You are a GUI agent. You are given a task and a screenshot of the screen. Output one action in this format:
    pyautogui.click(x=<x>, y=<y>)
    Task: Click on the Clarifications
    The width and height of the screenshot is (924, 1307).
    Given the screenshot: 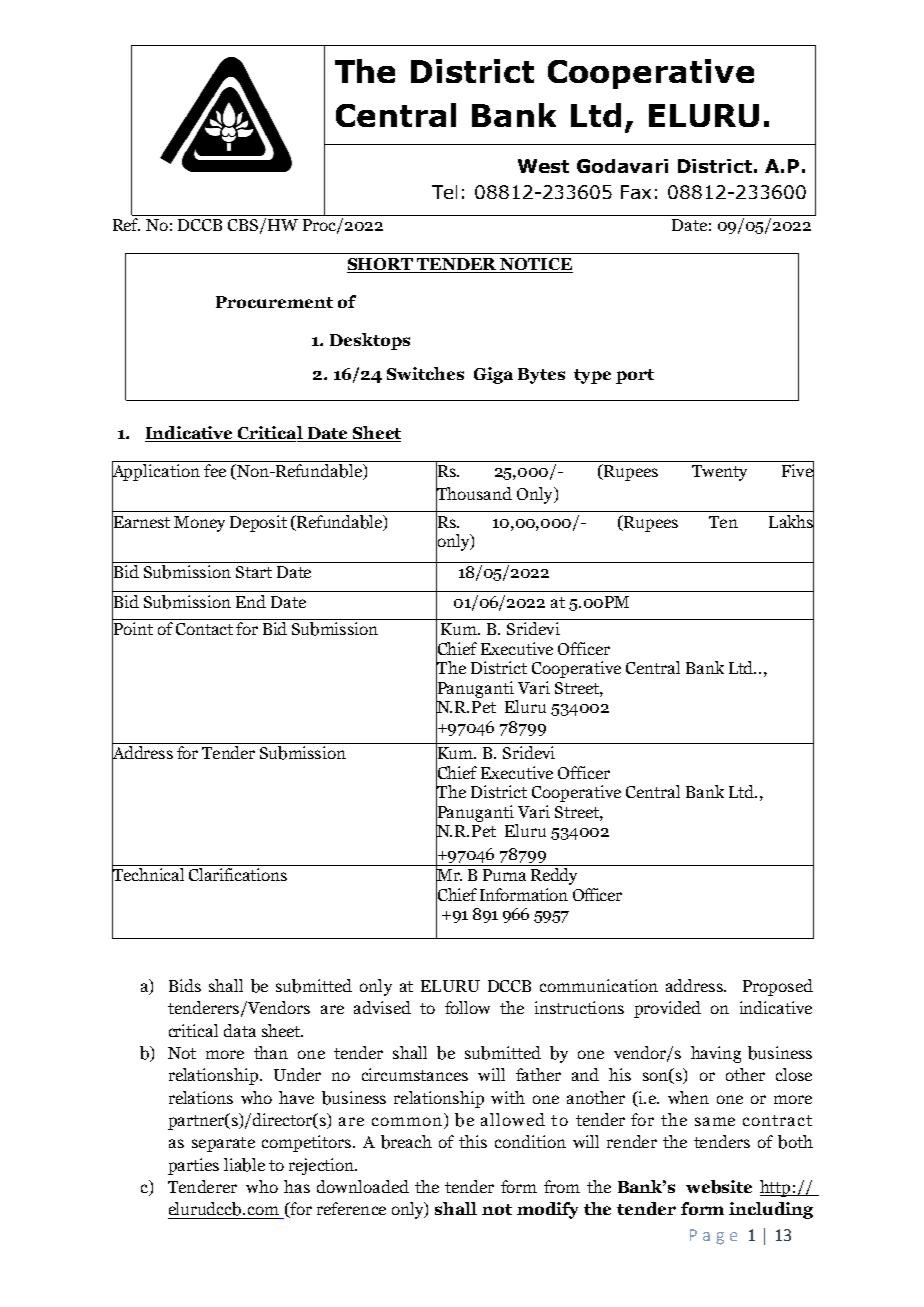 What is the action you would take?
    pyautogui.click(x=238, y=874)
